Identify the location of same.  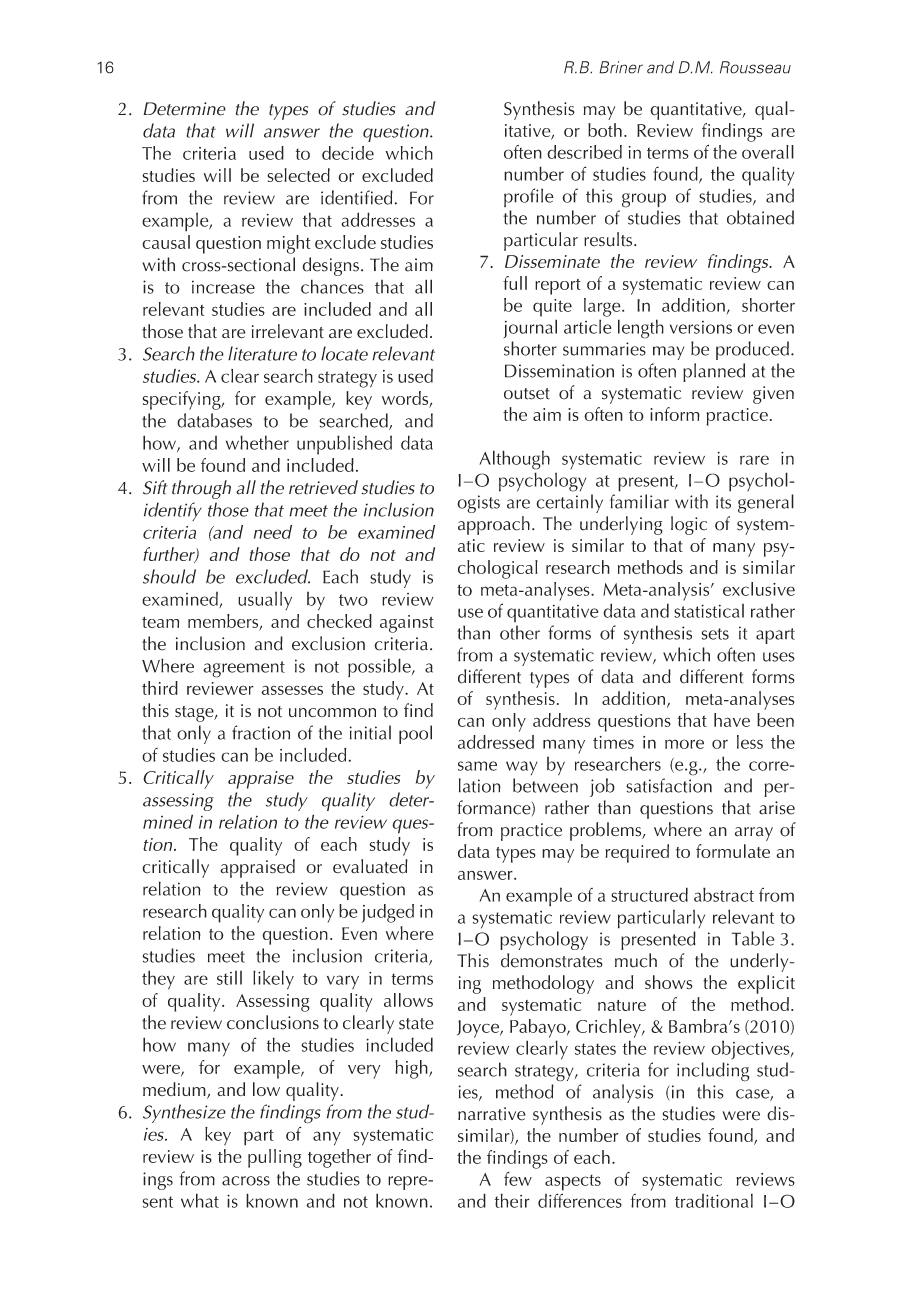
(477, 766).
